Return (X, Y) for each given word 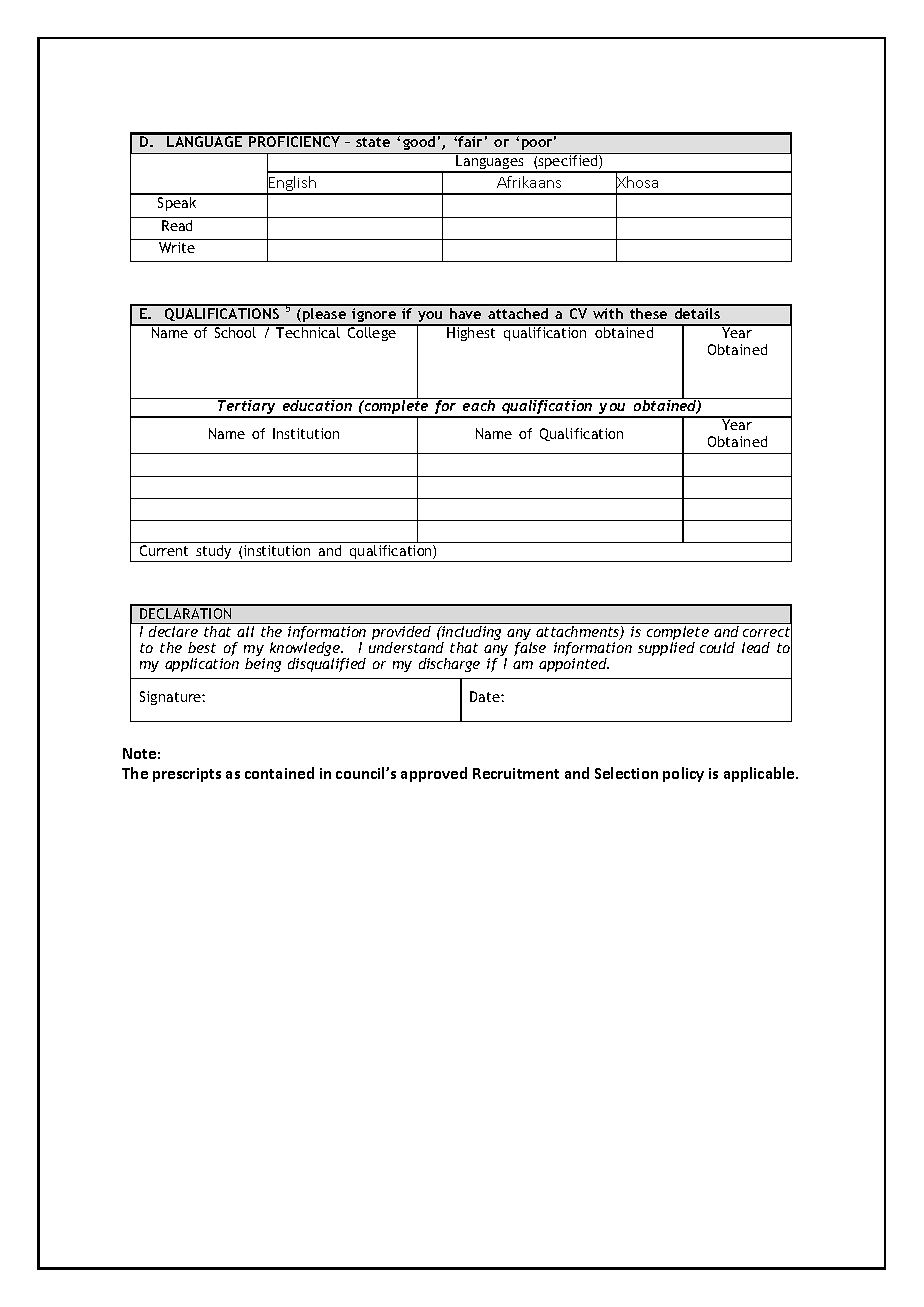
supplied (666, 649)
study (214, 553)
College (371, 333)
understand (406, 647)
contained (279, 773)
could (717, 647)
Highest (471, 333)
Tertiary (247, 407)
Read (177, 225)
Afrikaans (529, 182)
